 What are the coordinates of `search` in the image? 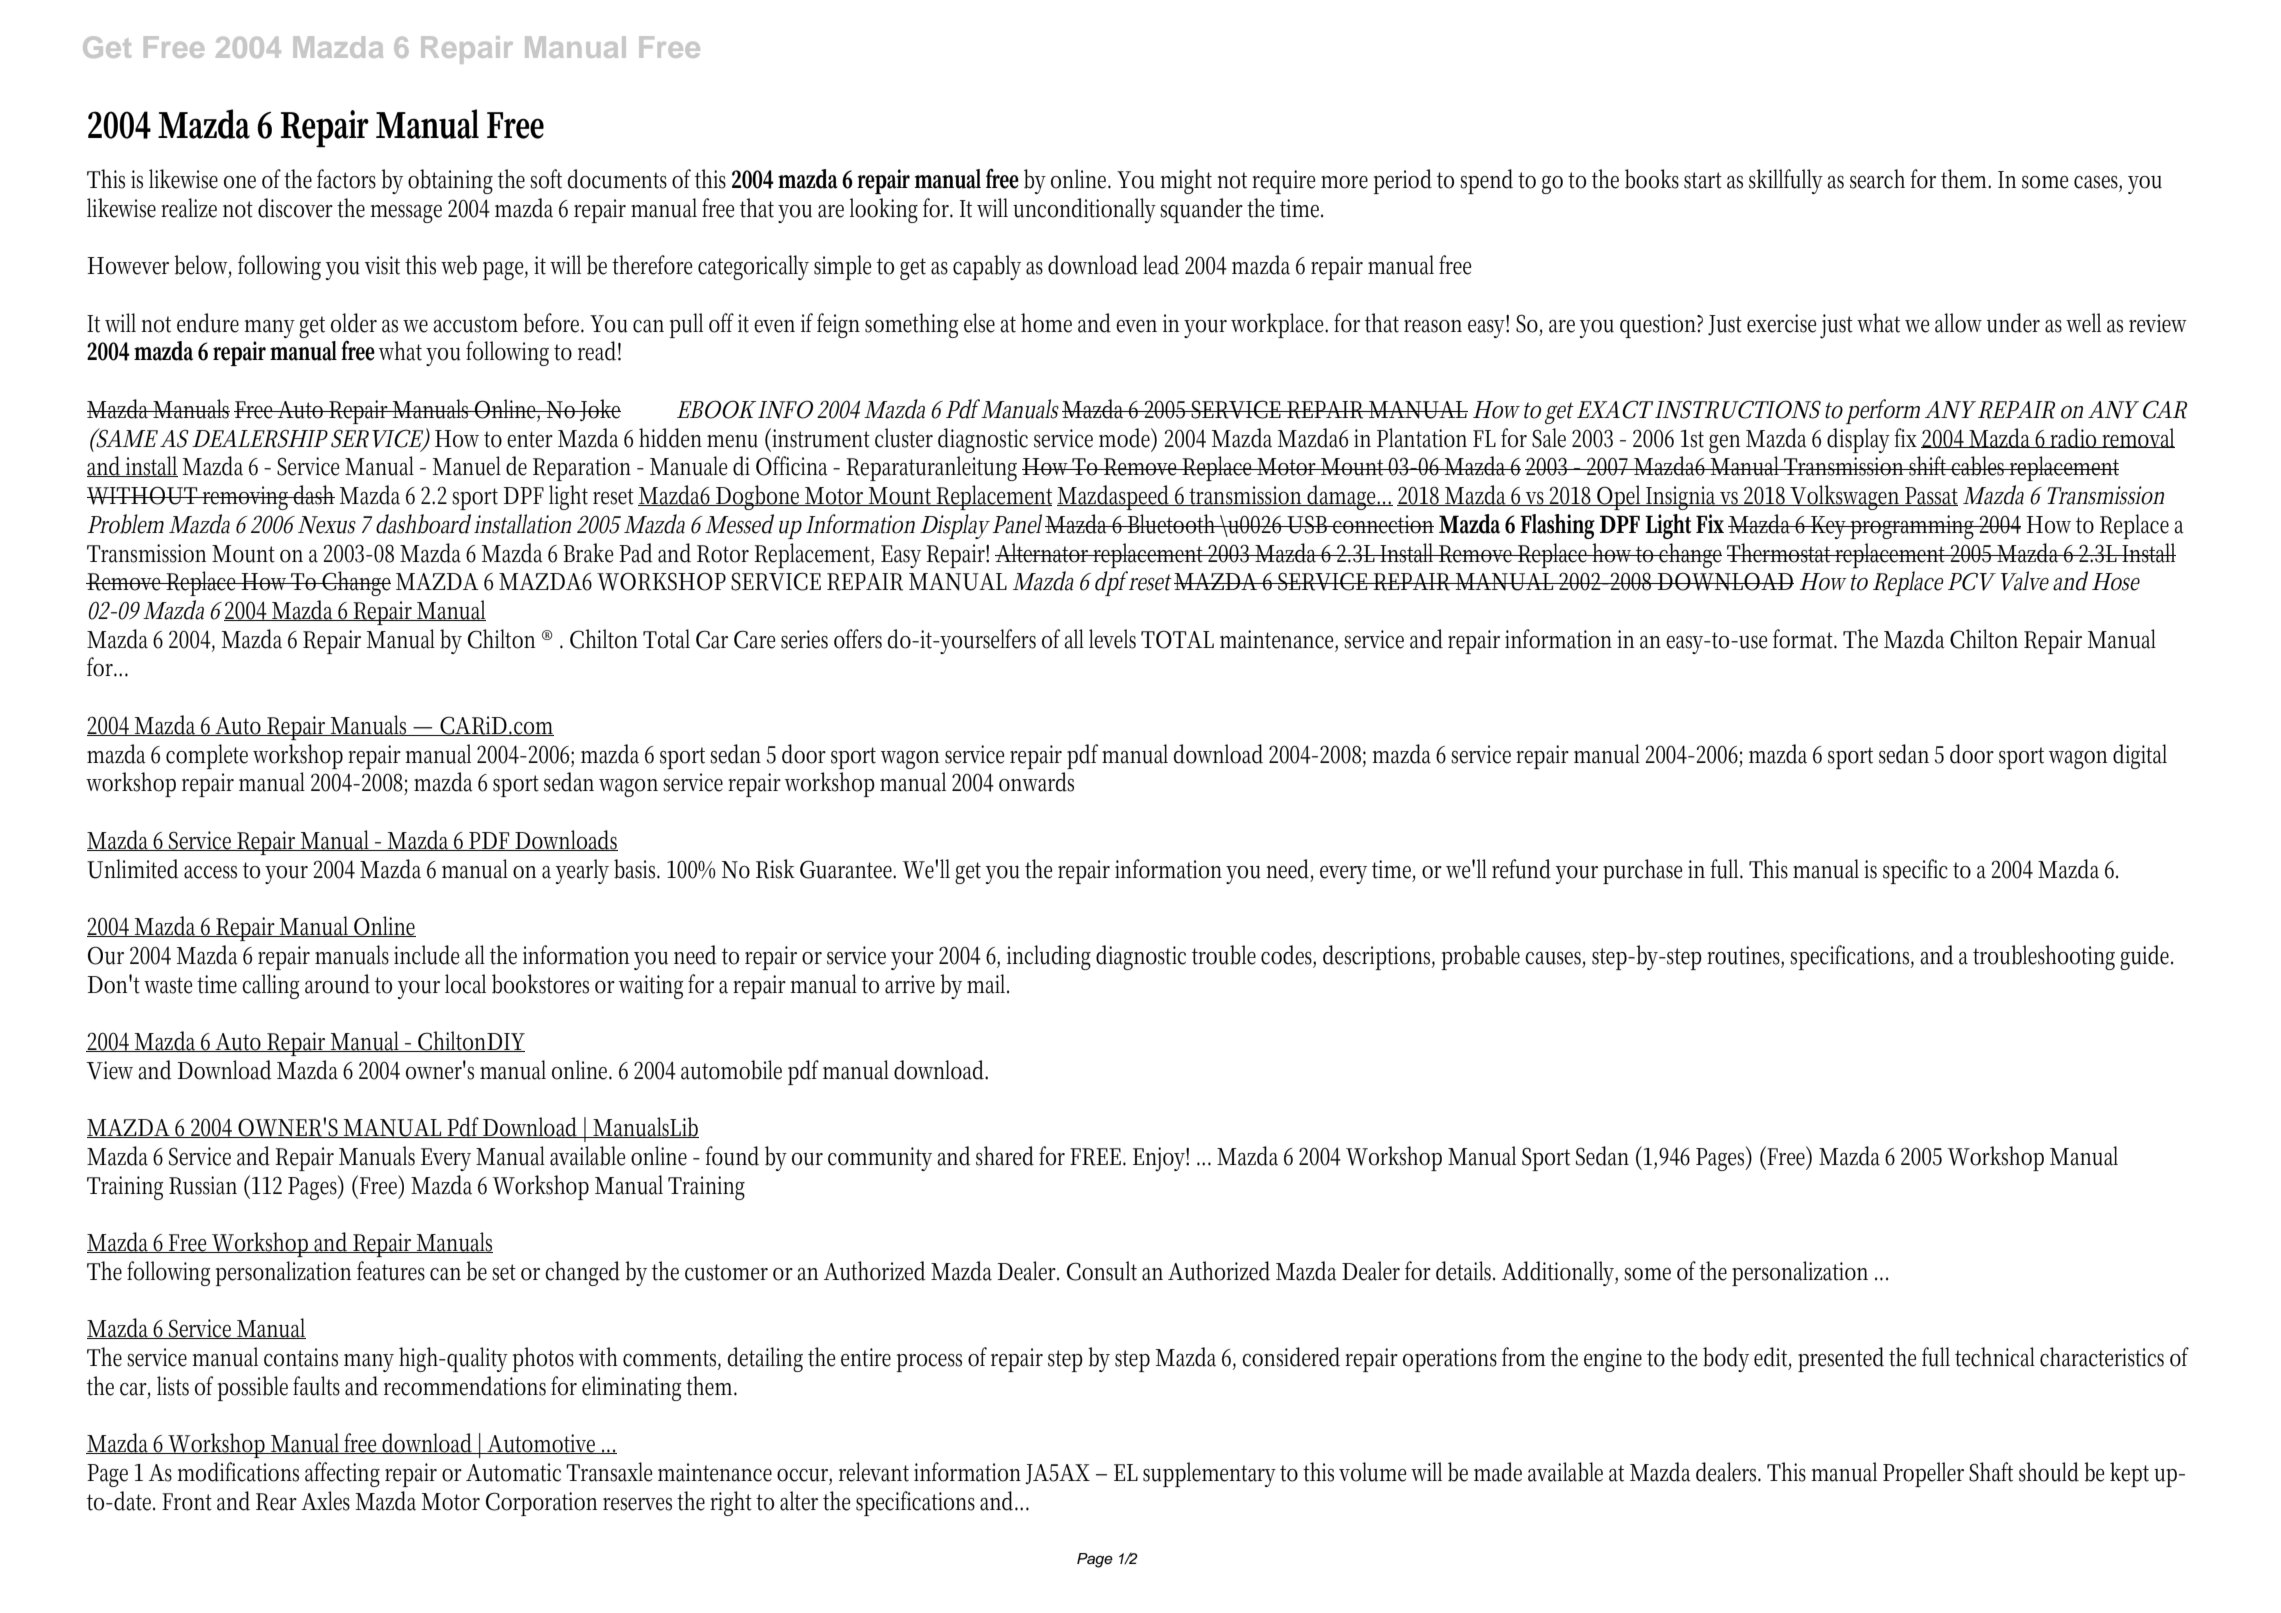 It's located at (1877, 179).
